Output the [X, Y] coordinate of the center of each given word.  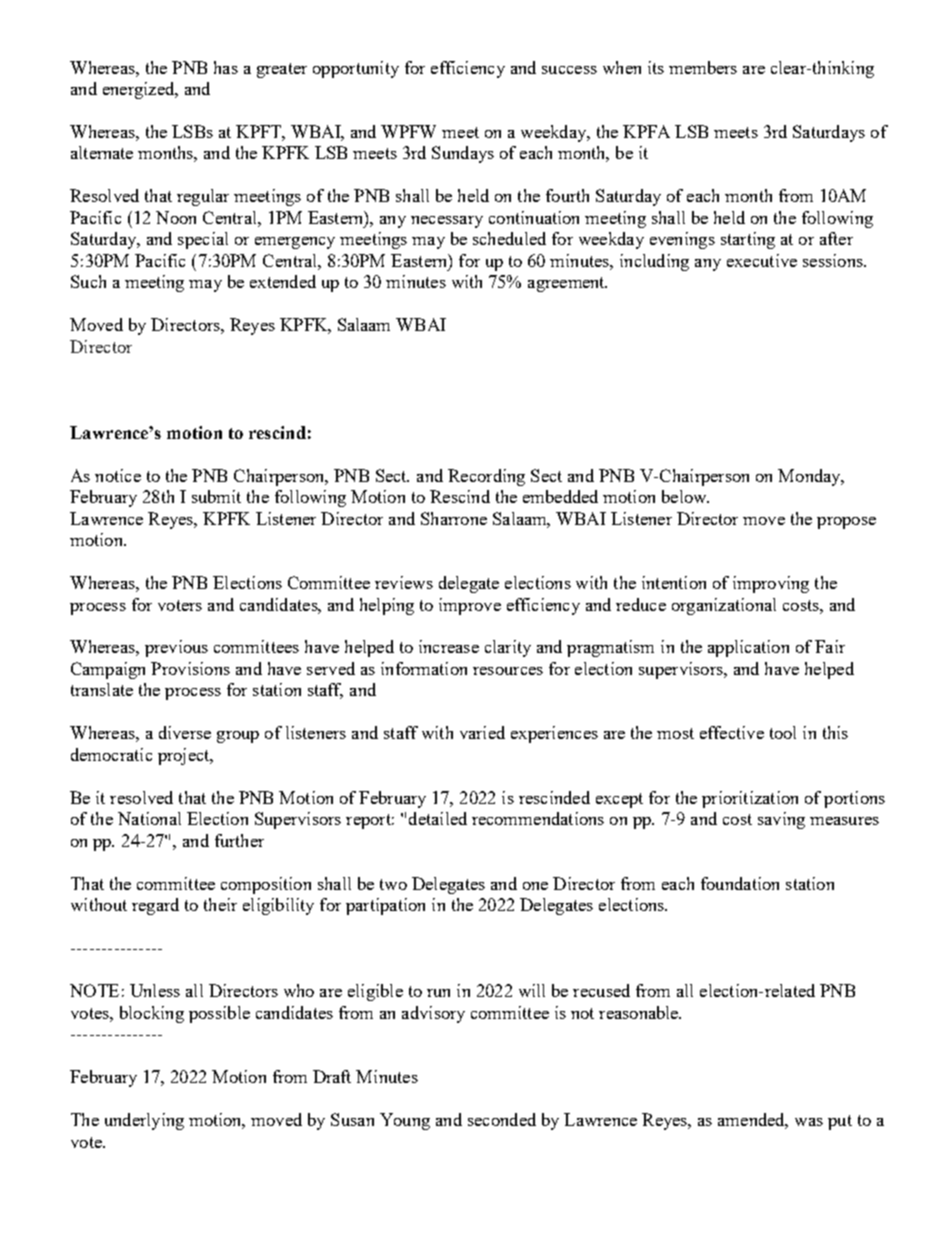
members [703, 67]
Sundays [463, 154]
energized [140, 90]
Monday [810, 477]
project [185, 756]
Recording [486, 477]
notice [118, 475]
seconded [502, 1119]
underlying [144, 1121]
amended [753, 1121]
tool [783, 732]
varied [482, 732]
